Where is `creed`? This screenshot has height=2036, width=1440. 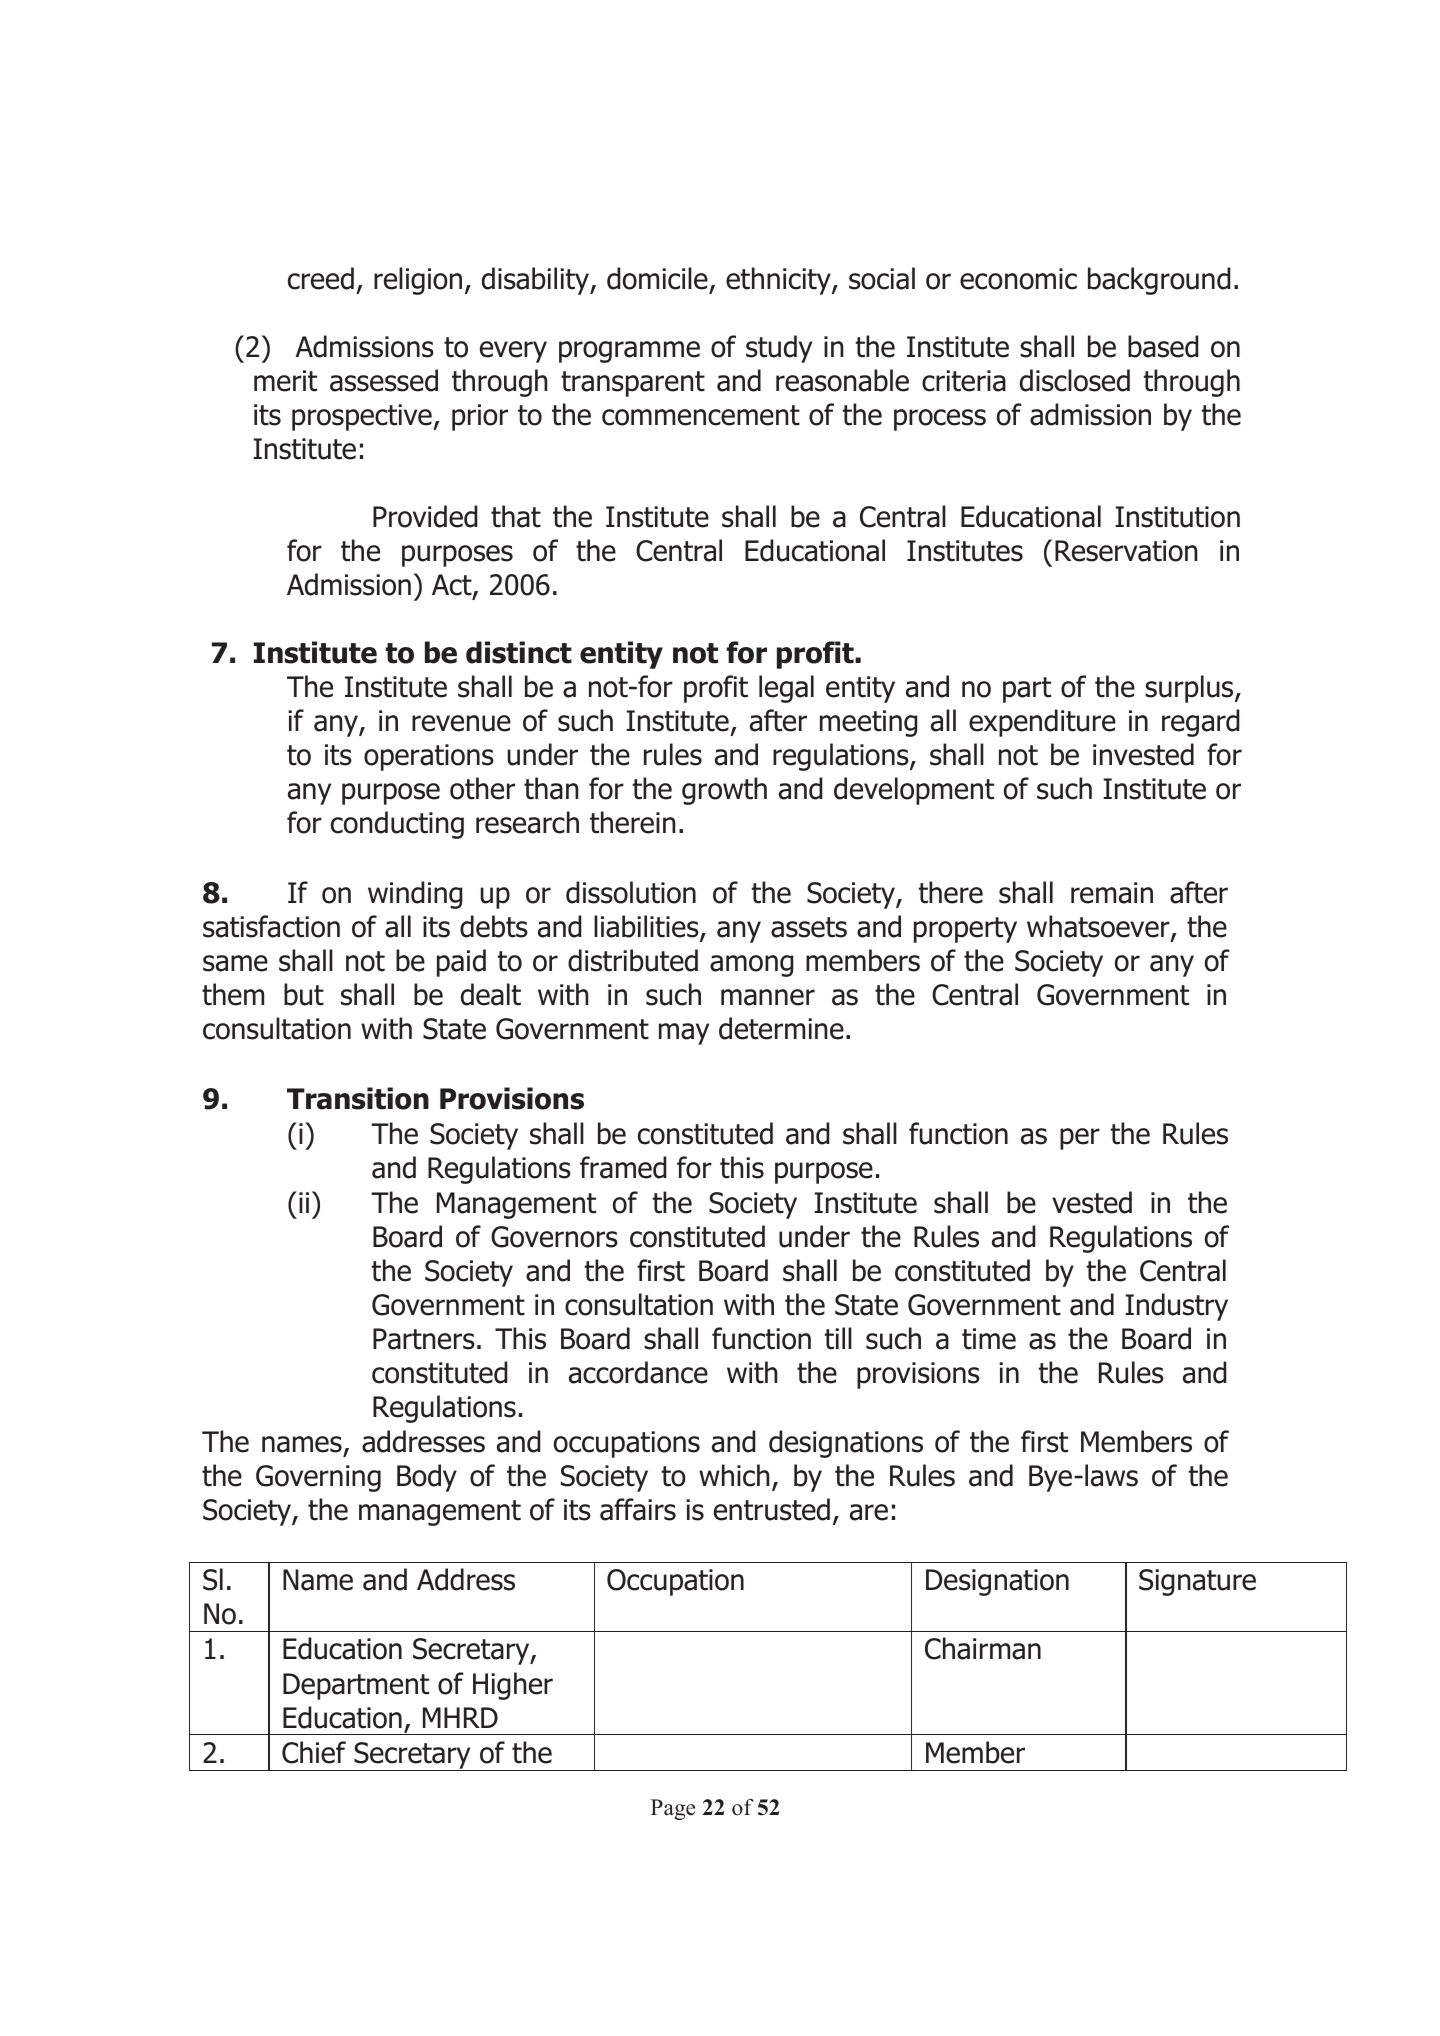 creed is located at coordinates (321, 278).
